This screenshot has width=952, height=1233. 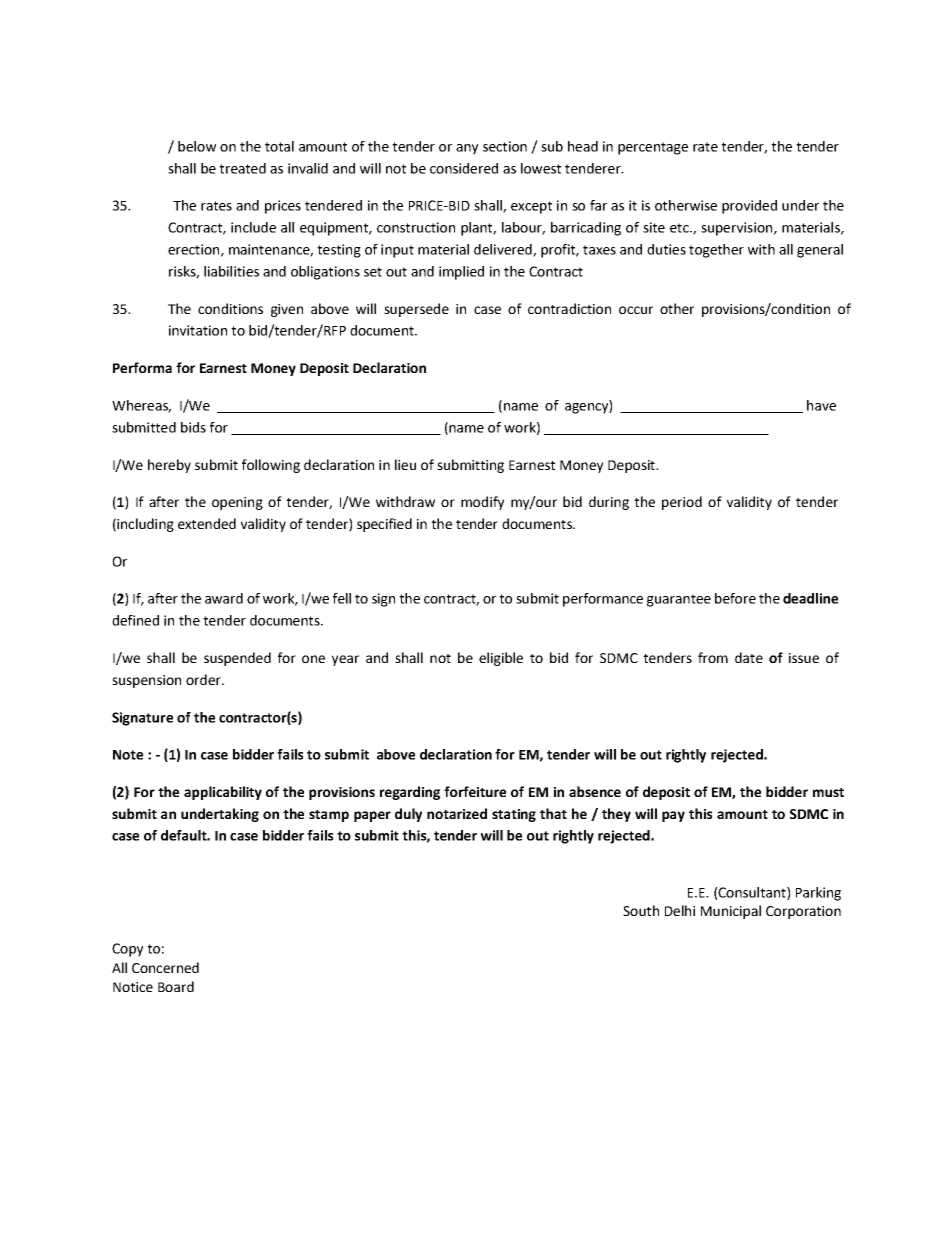 I want to click on Concerned, so click(x=165, y=967).
